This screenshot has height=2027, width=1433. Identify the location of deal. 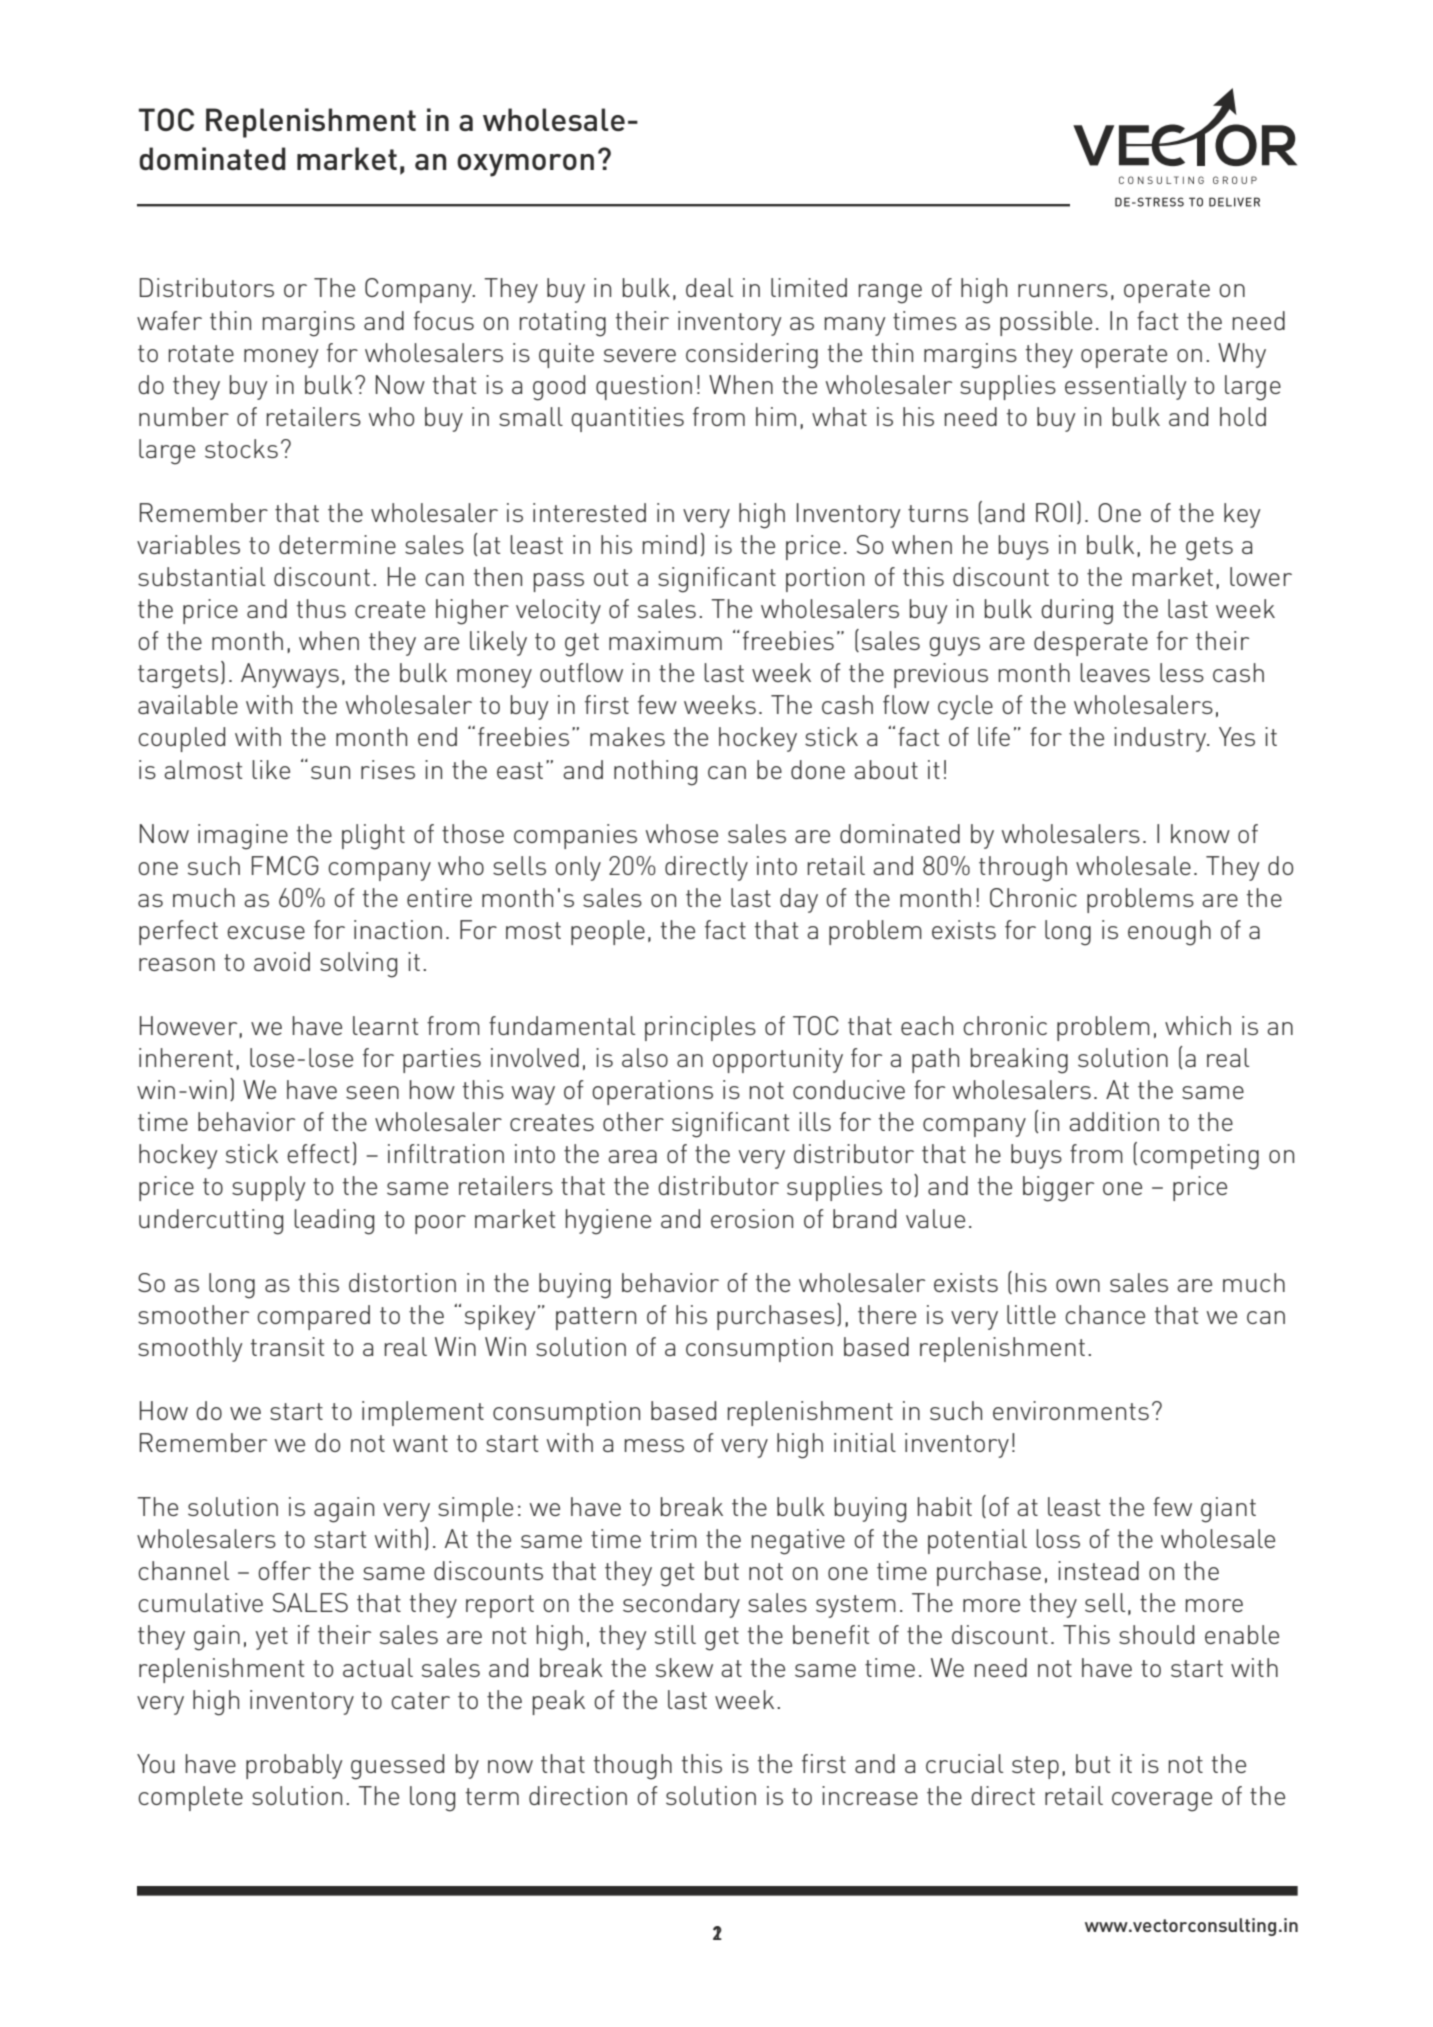
(709, 287).
